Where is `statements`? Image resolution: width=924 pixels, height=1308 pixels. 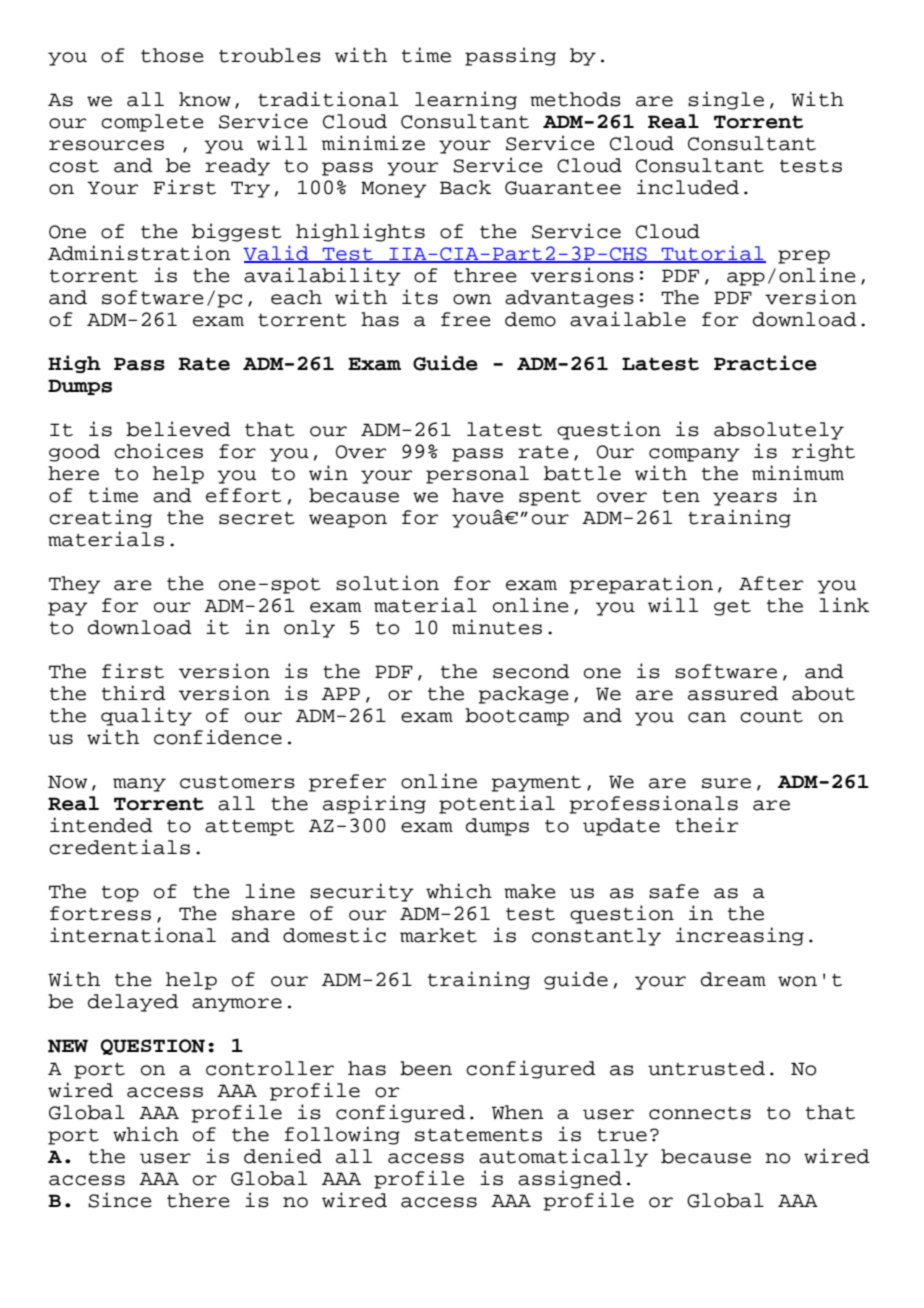 statements is located at coordinates (478, 1135).
